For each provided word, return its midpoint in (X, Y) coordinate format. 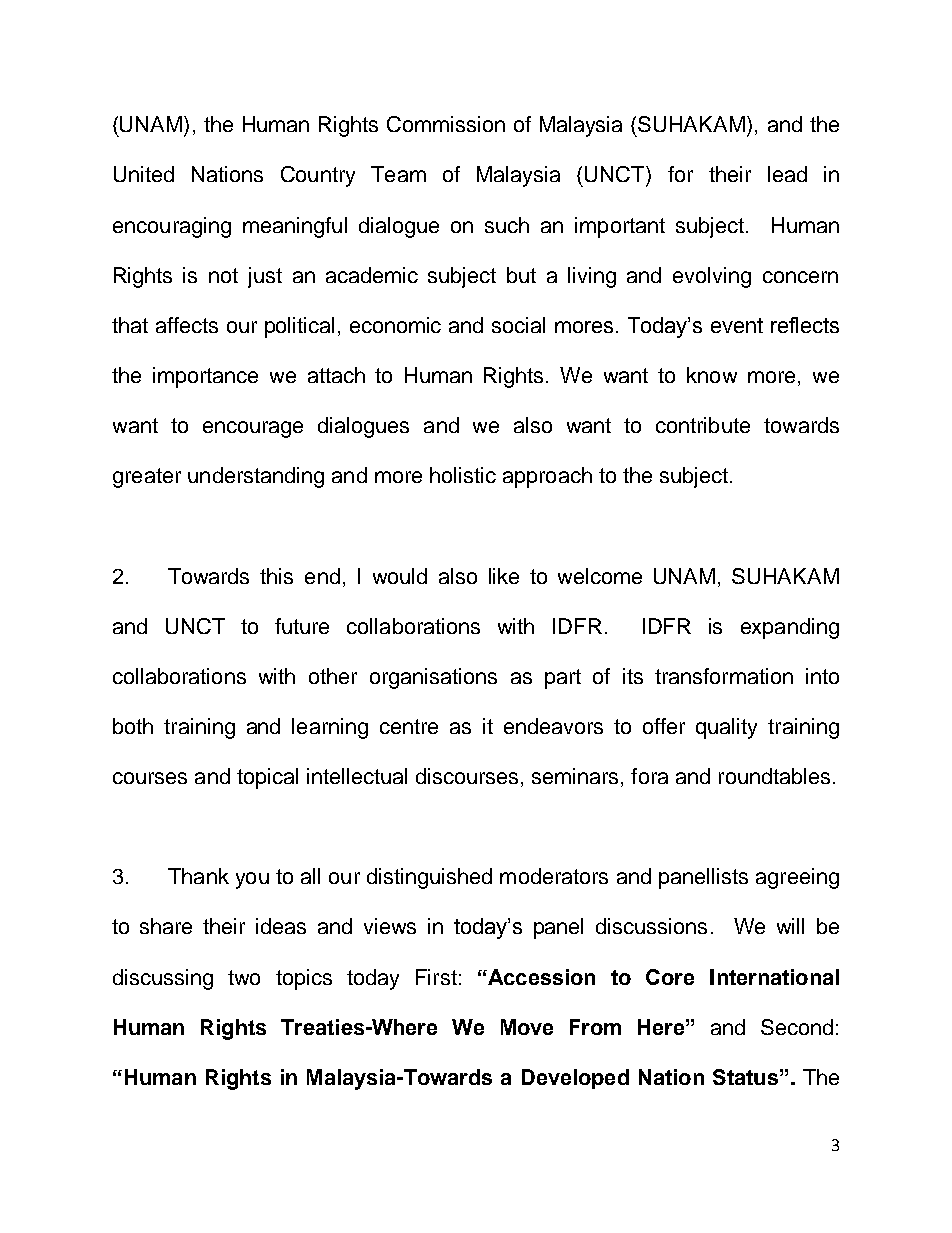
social (518, 325)
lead (787, 174)
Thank (198, 876)
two (244, 977)
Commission (446, 124)
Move (527, 1027)
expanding (790, 628)
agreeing (797, 878)
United (144, 174)
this (276, 576)
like (504, 576)
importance (205, 377)
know (712, 375)
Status (745, 1077)
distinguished (429, 878)
